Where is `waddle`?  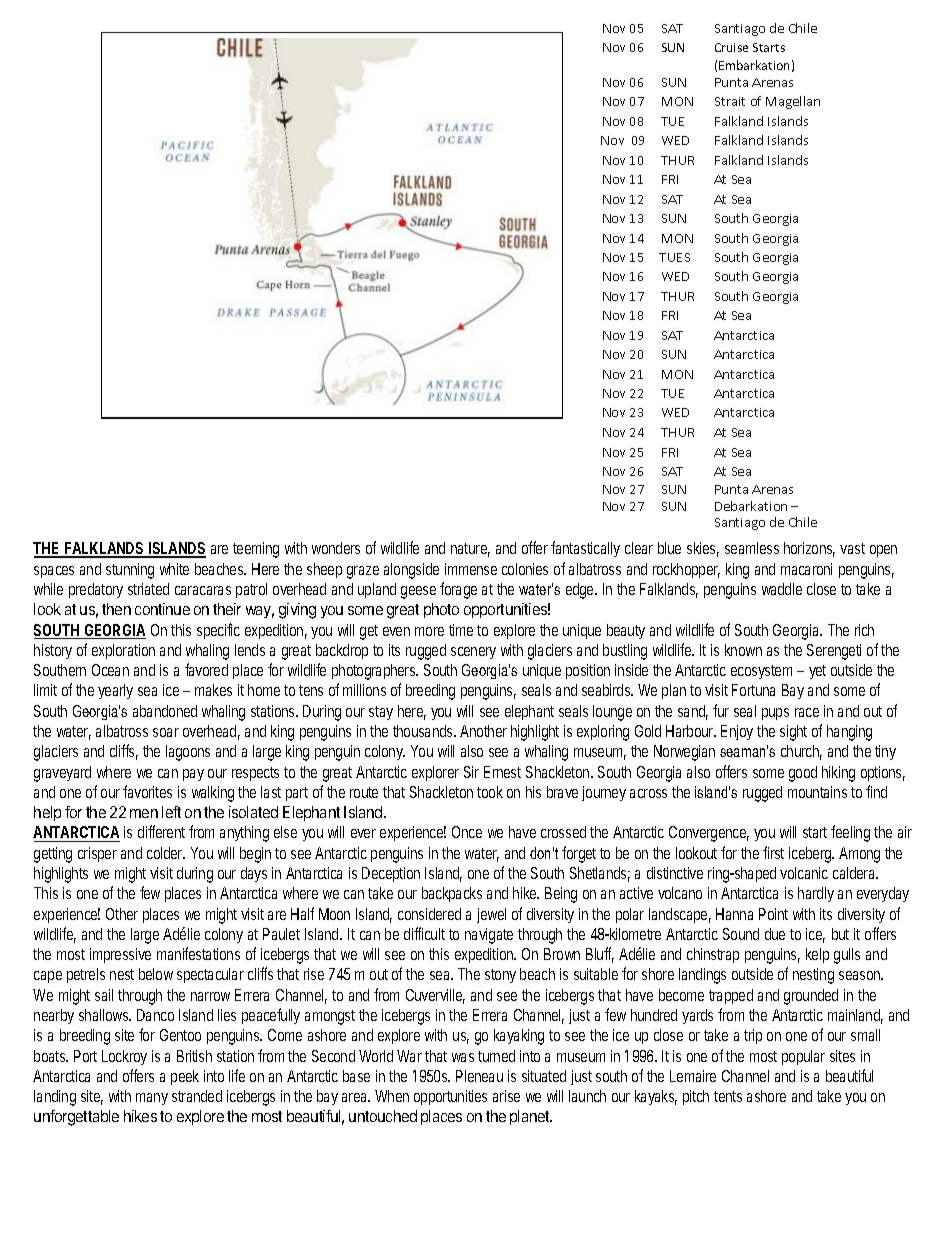 waddle is located at coordinates (782, 589).
